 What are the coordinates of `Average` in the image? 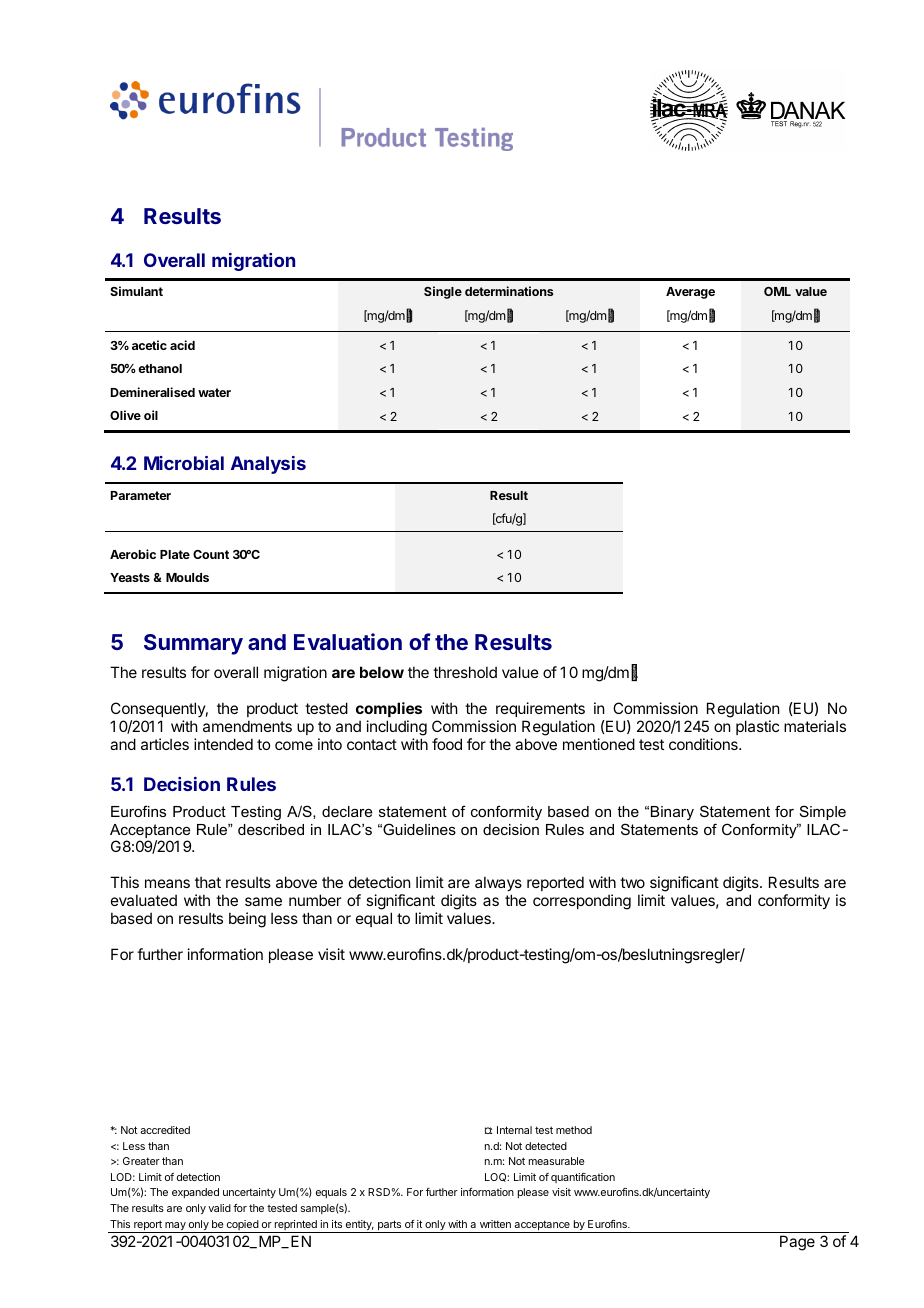 It's located at (690, 293).
